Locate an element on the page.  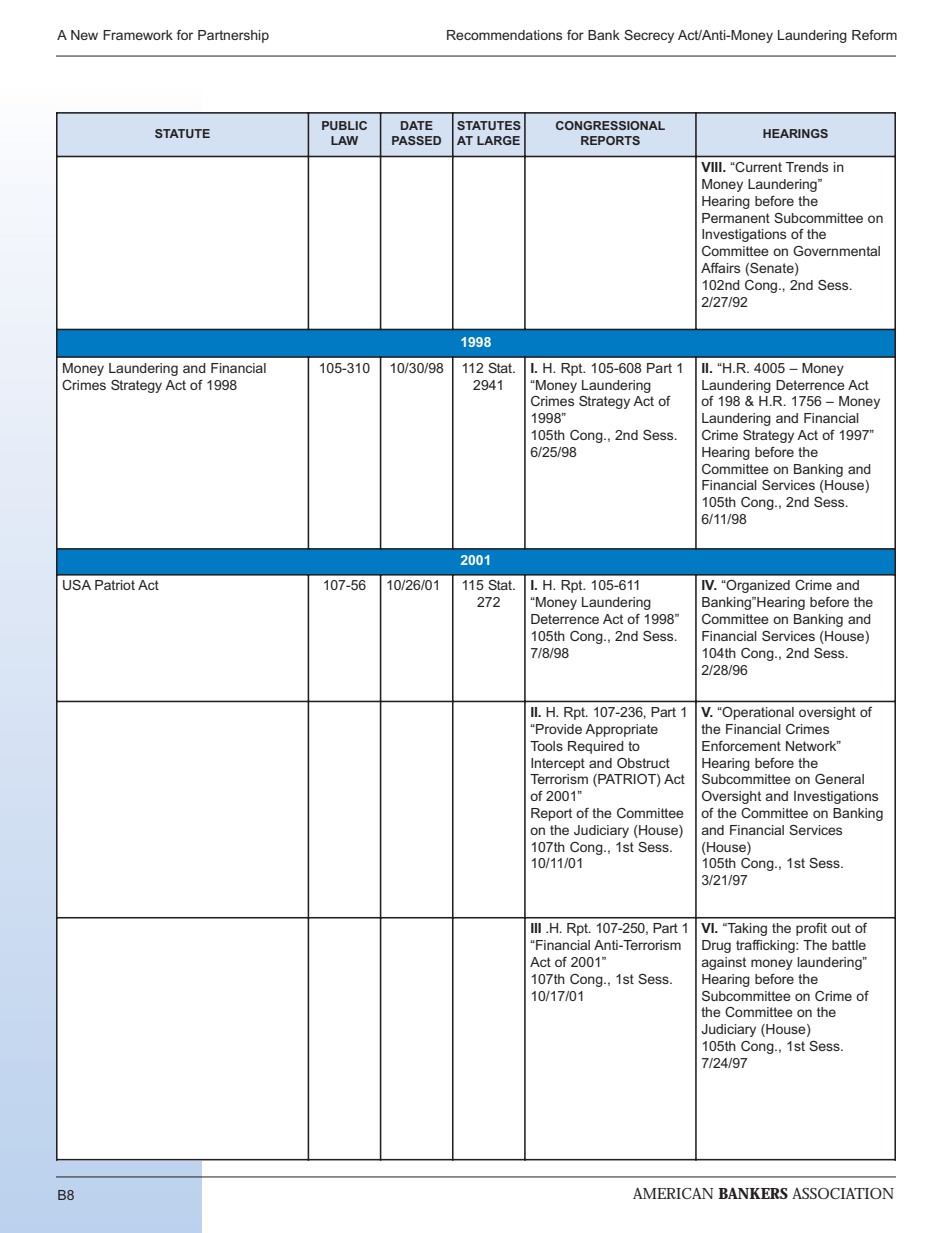
ASSOCIATION is located at coordinates (843, 1193).
